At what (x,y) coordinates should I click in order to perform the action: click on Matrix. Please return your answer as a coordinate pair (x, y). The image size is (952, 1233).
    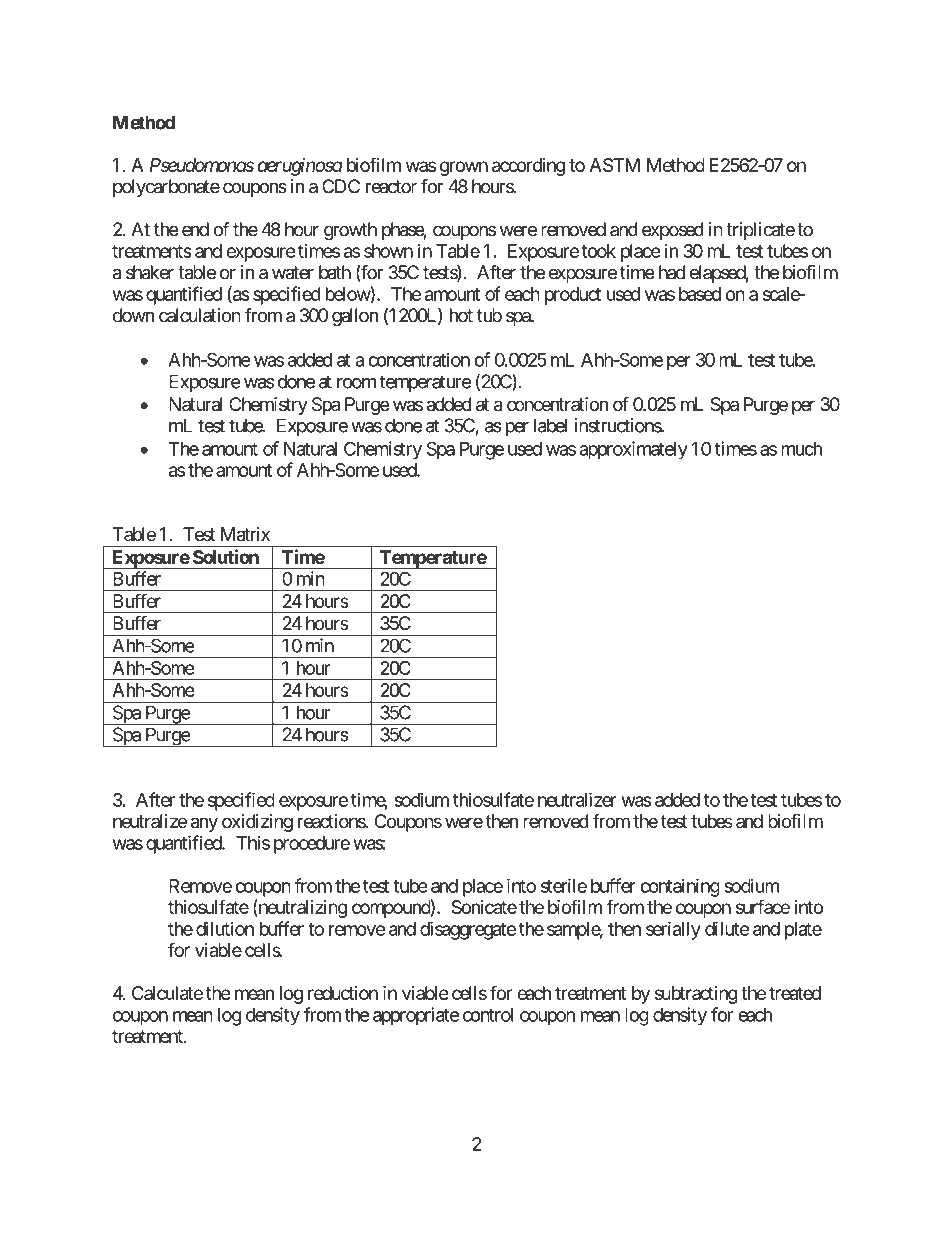
    Looking at the image, I should click on (245, 534).
